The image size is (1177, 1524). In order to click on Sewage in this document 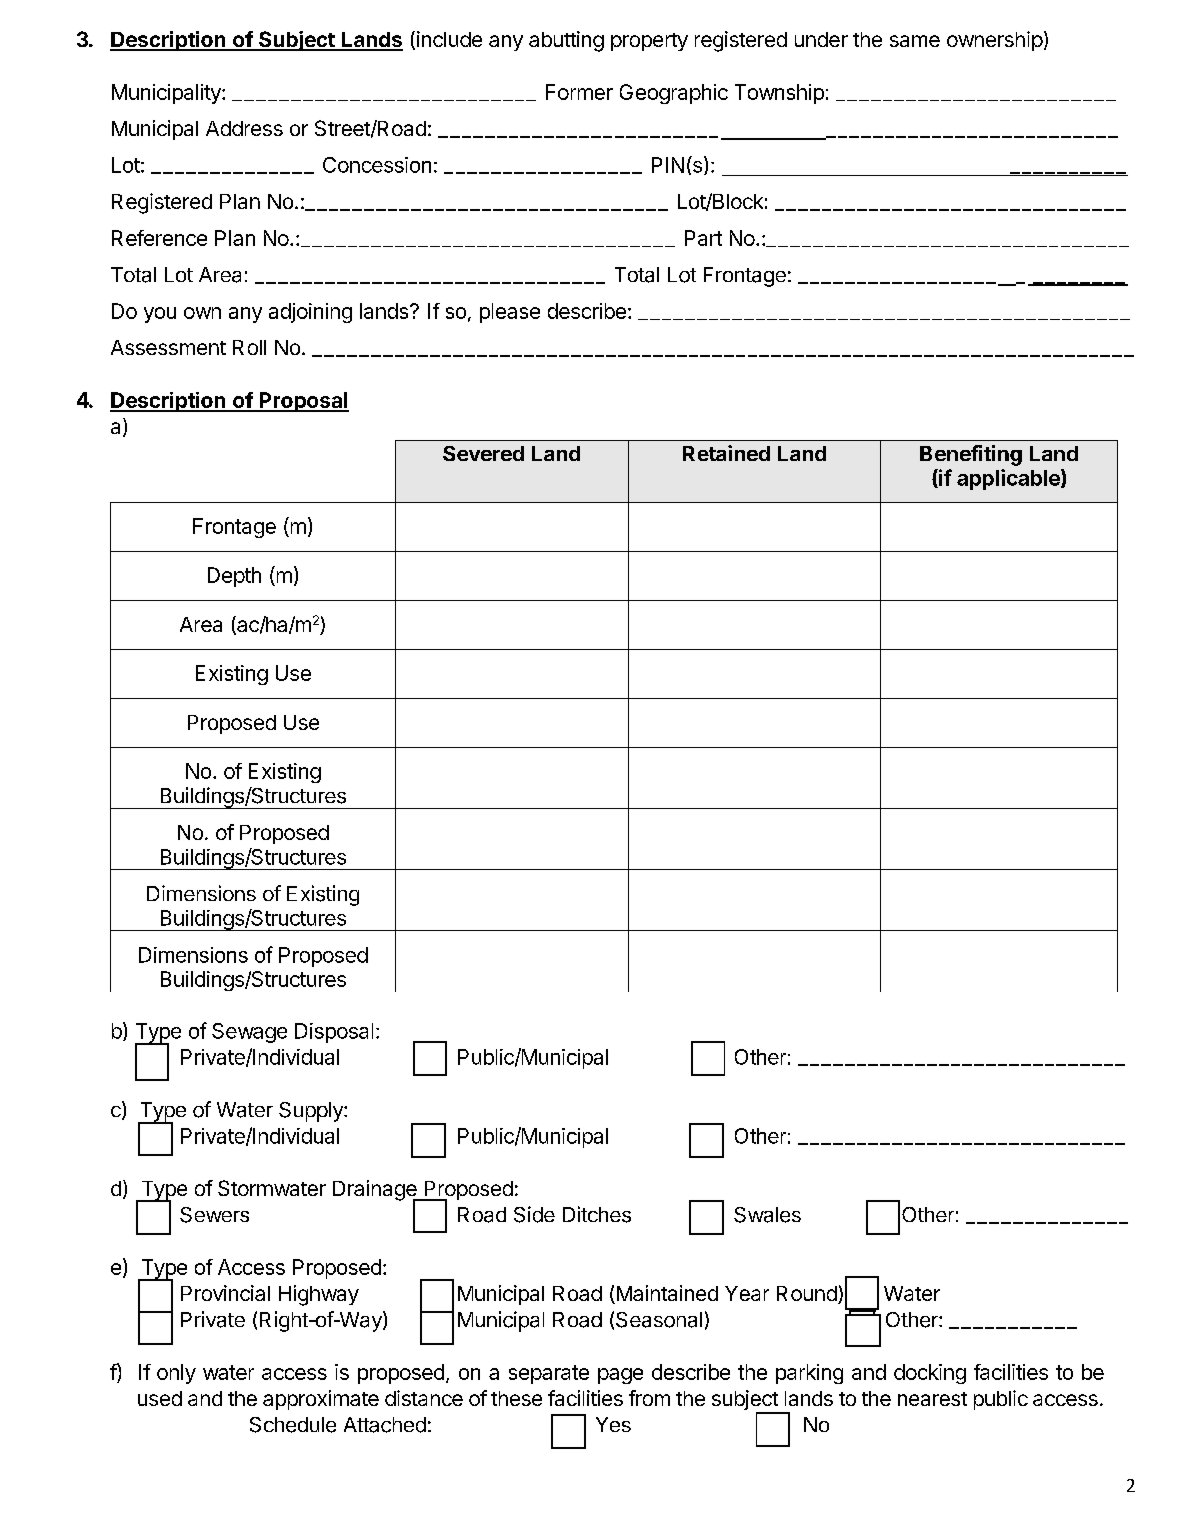, I will do `click(249, 1033)`.
